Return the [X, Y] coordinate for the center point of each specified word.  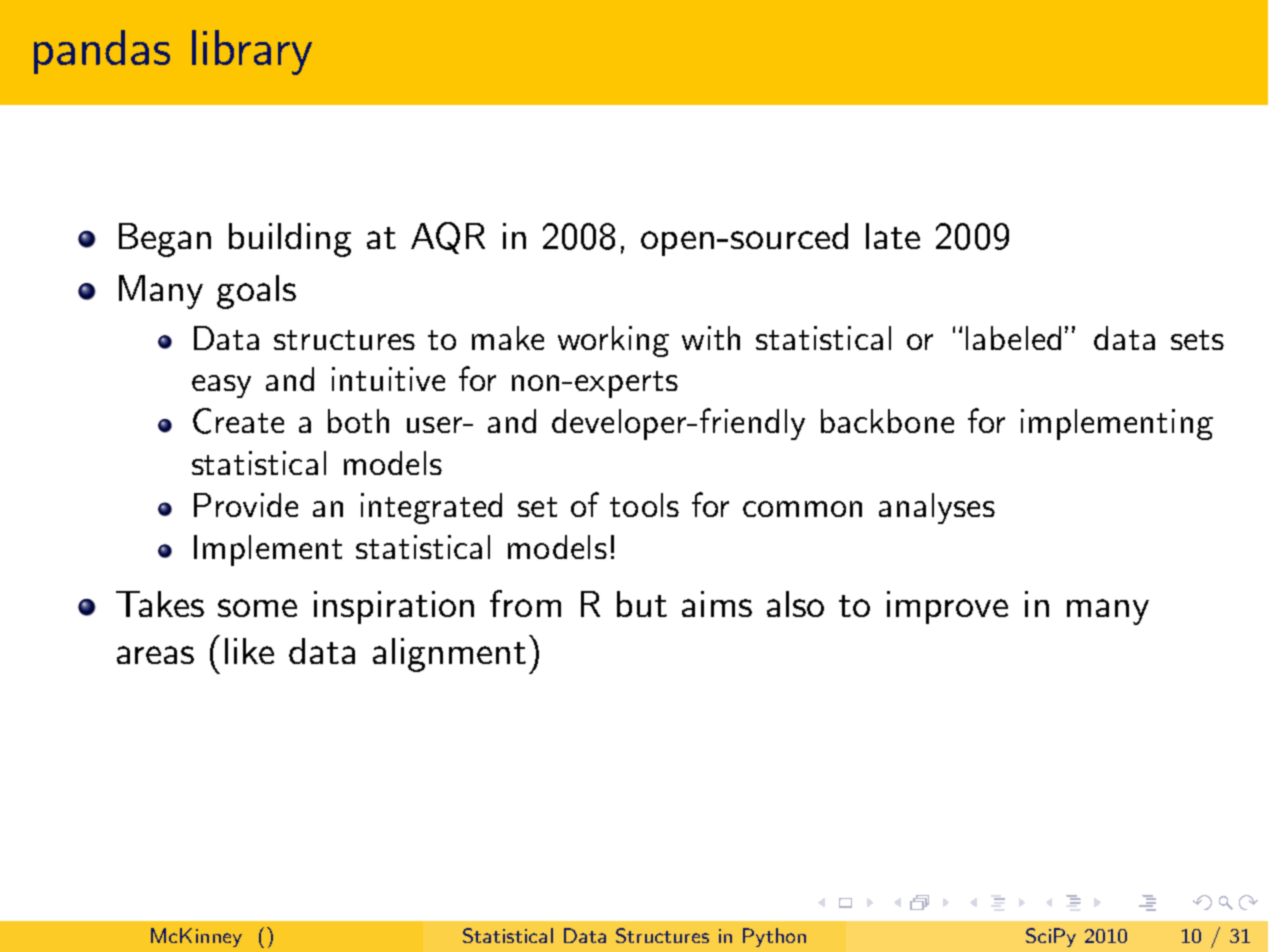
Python [774, 937]
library [252, 52]
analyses [937, 508]
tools [644, 505]
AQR [448, 238]
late [893, 236]
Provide [246, 505]
